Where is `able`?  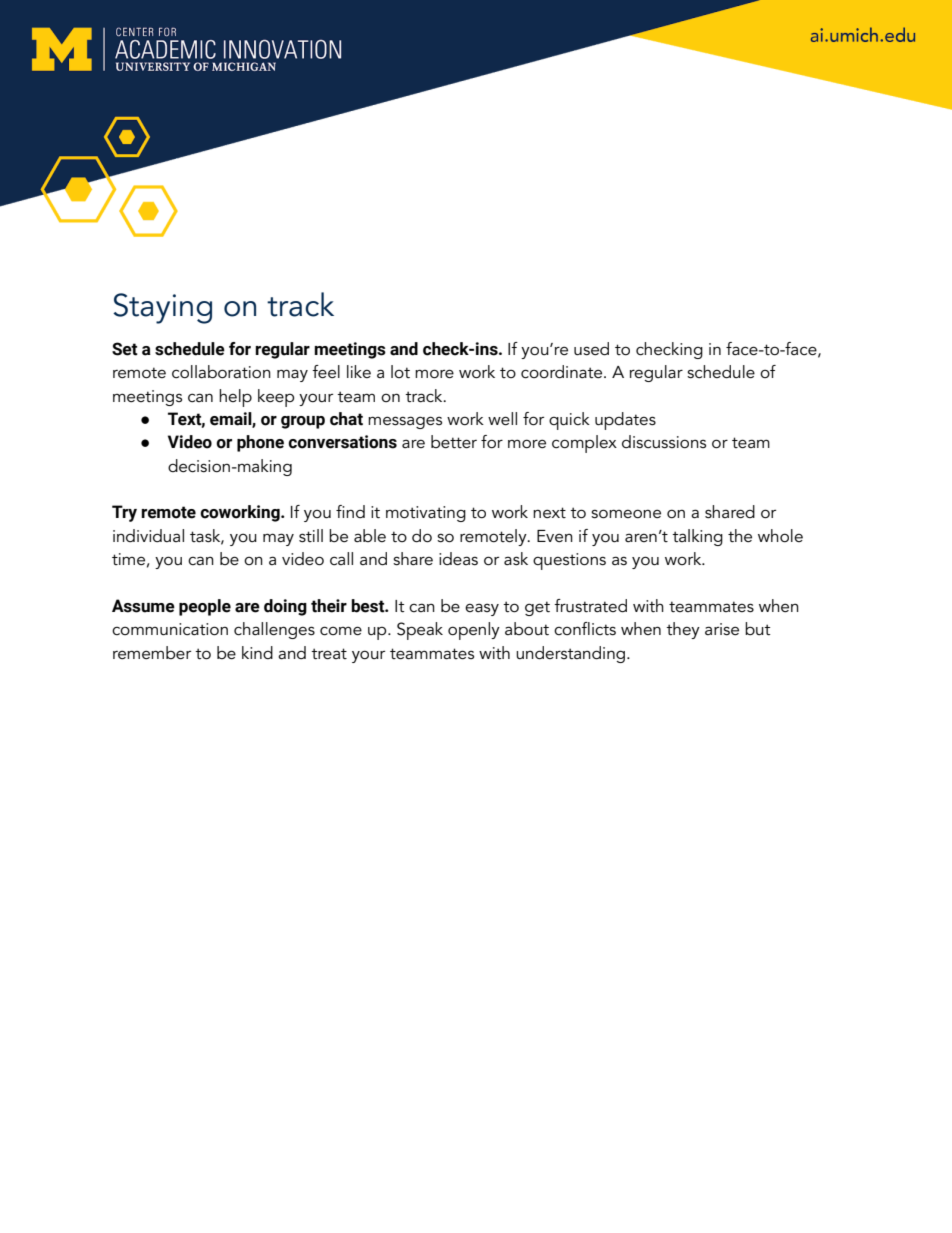 able is located at coordinates (370, 535).
